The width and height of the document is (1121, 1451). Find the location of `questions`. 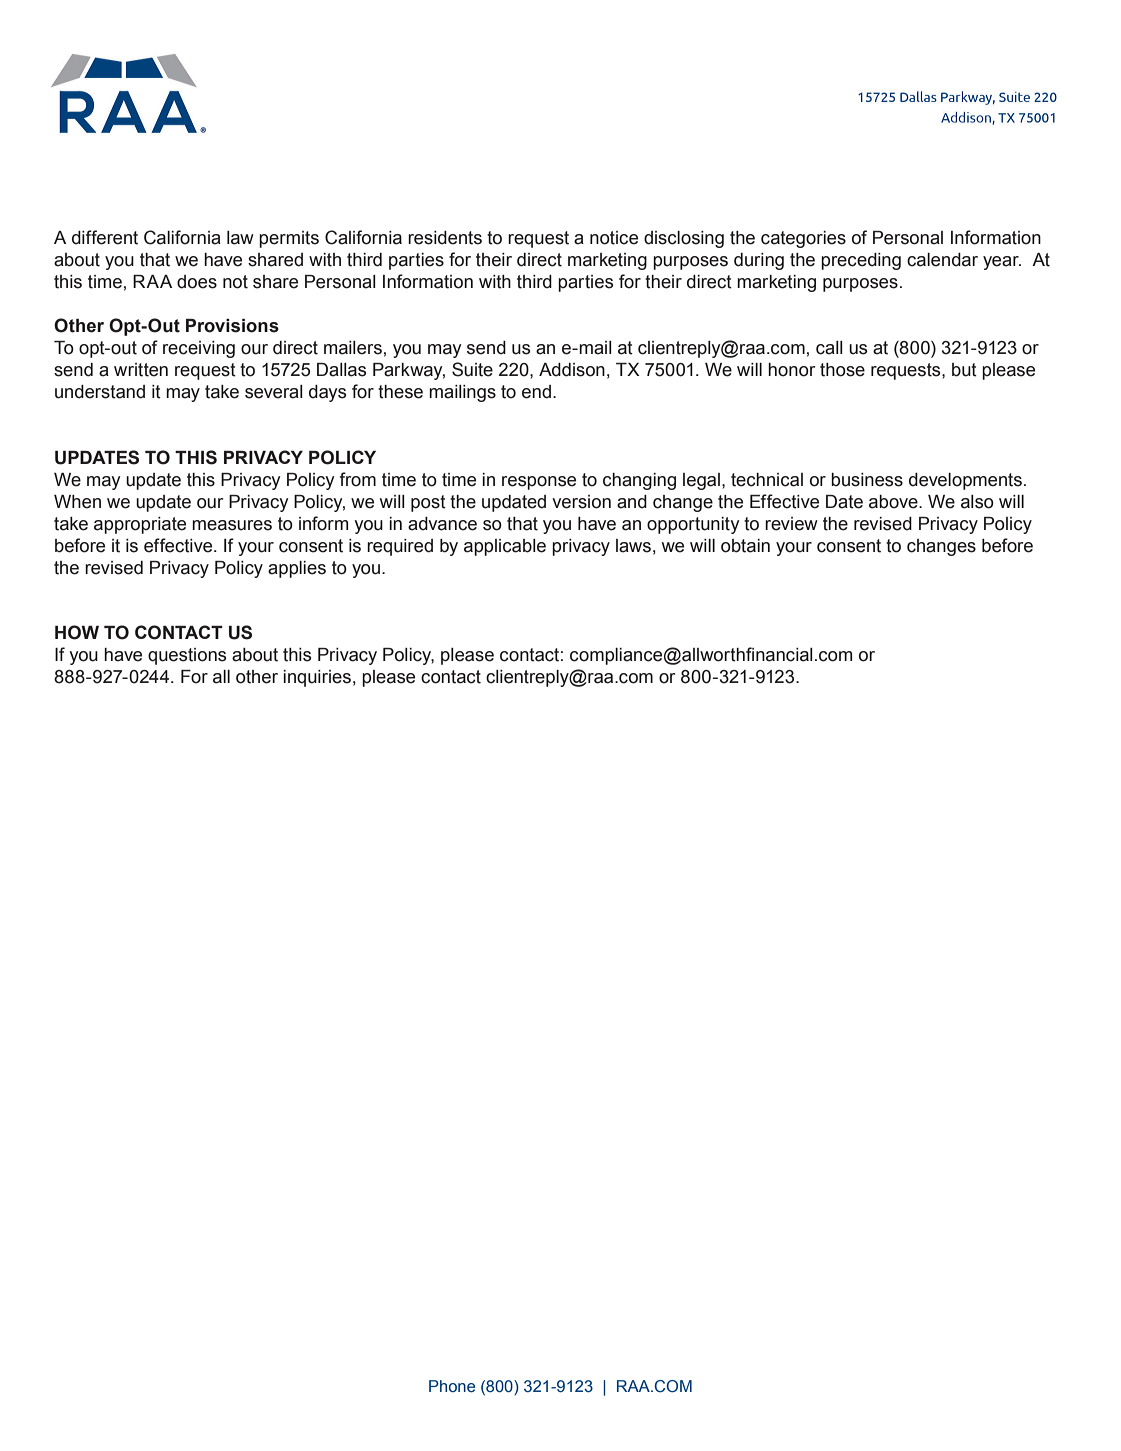

questions is located at coordinates (187, 656).
